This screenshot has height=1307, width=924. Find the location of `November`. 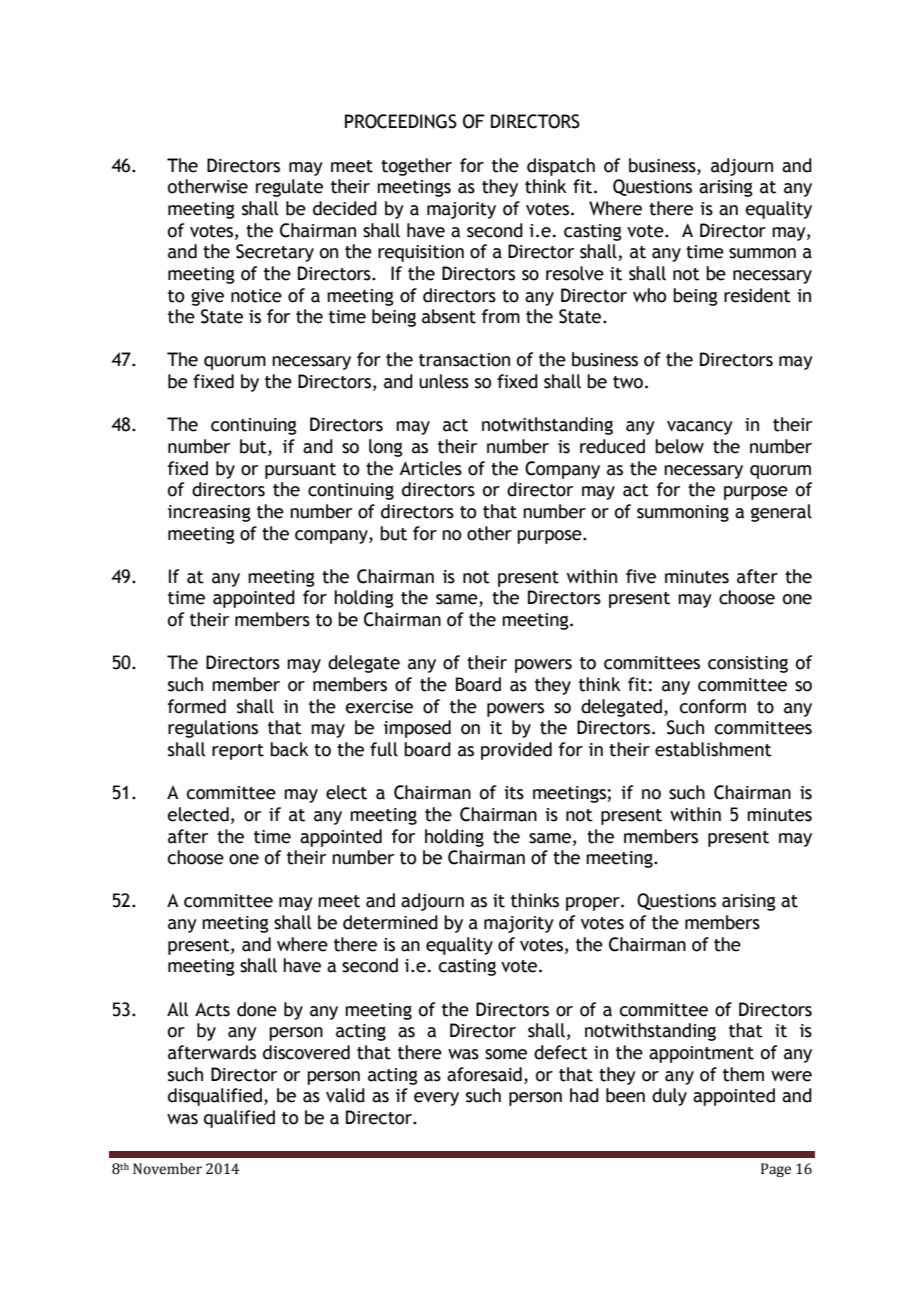

November is located at coordinates (167, 1169).
